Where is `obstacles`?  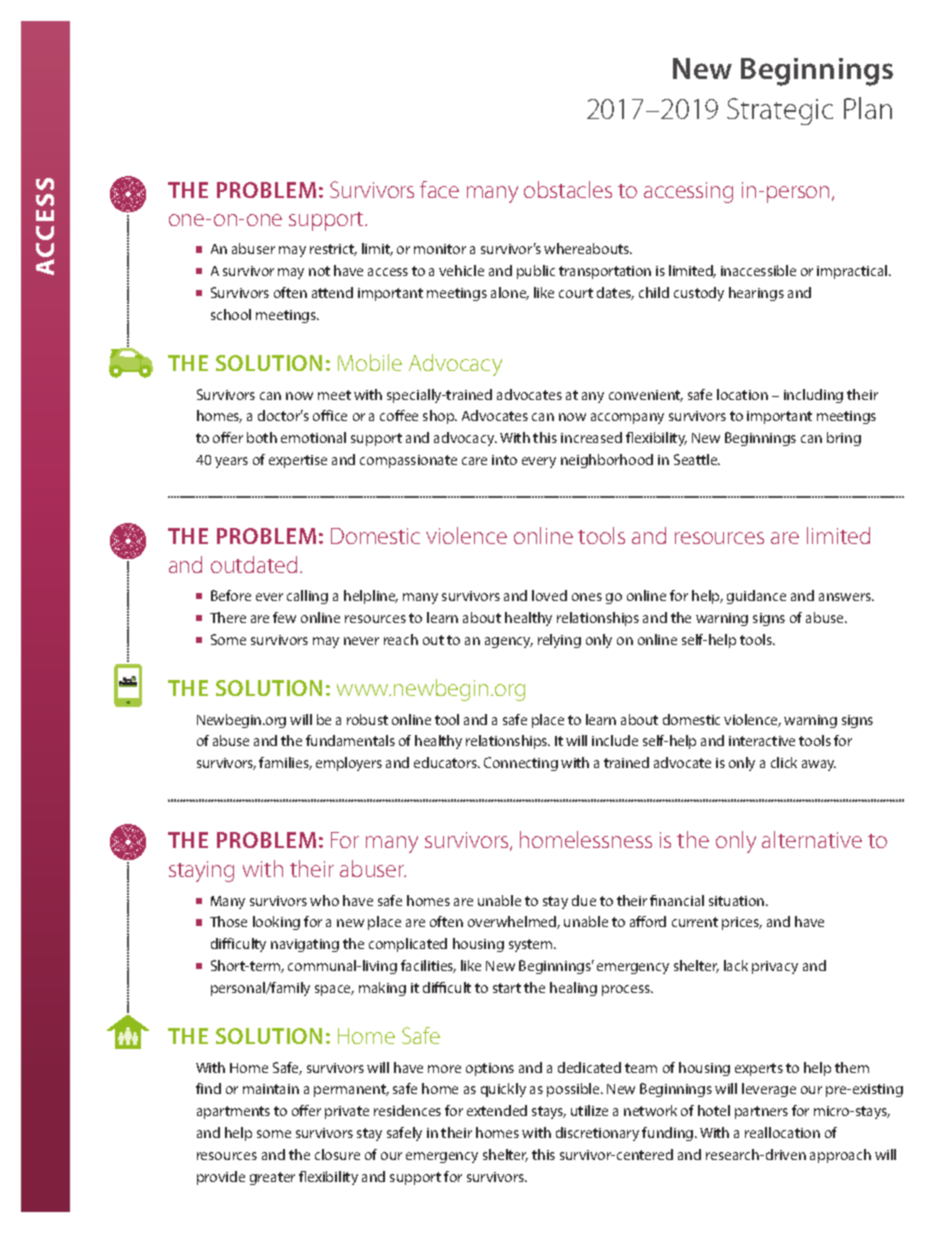 obstacles is located at coordinates (568, 189).
